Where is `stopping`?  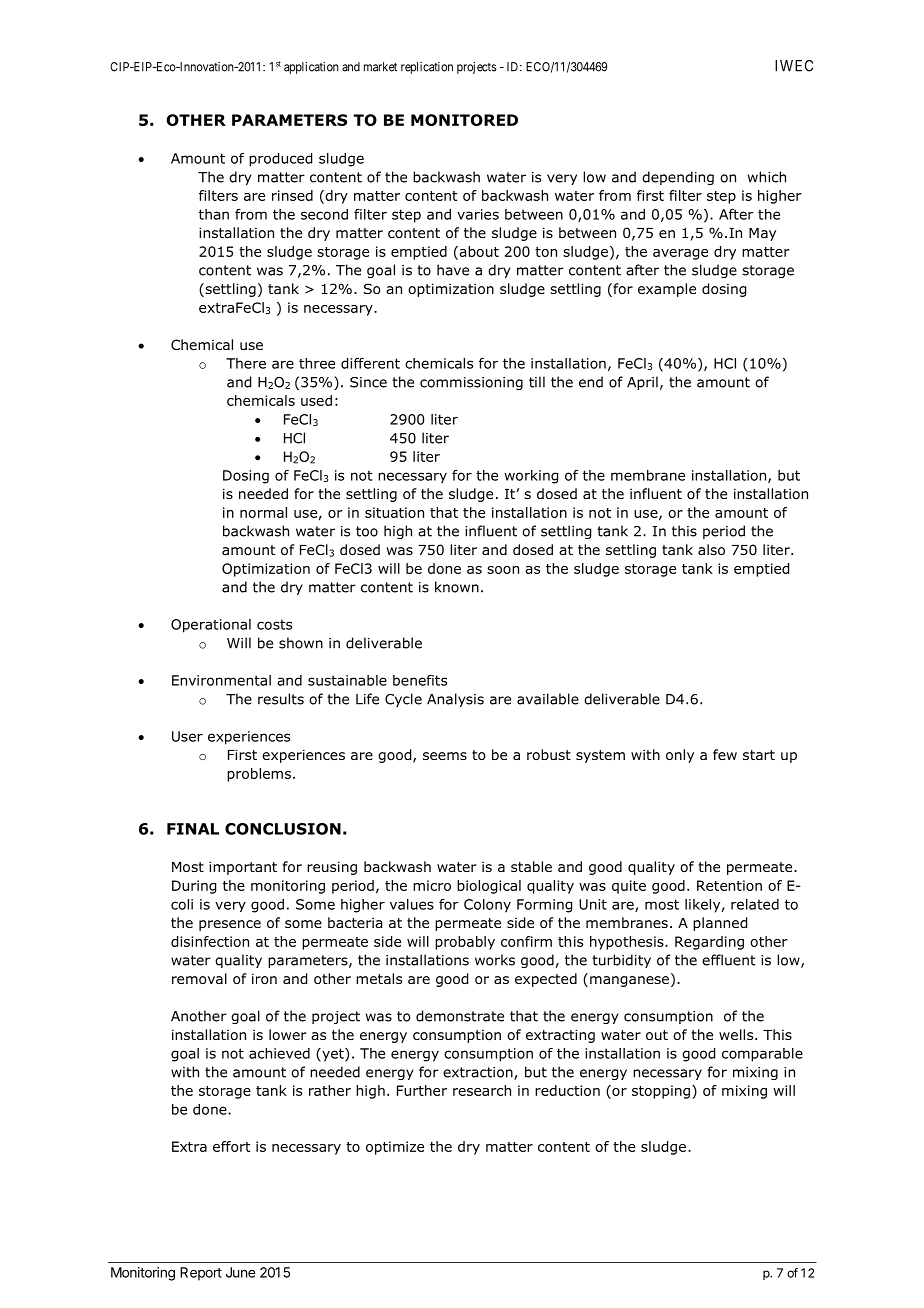
stopping is located at coordinates (661, 1092).
